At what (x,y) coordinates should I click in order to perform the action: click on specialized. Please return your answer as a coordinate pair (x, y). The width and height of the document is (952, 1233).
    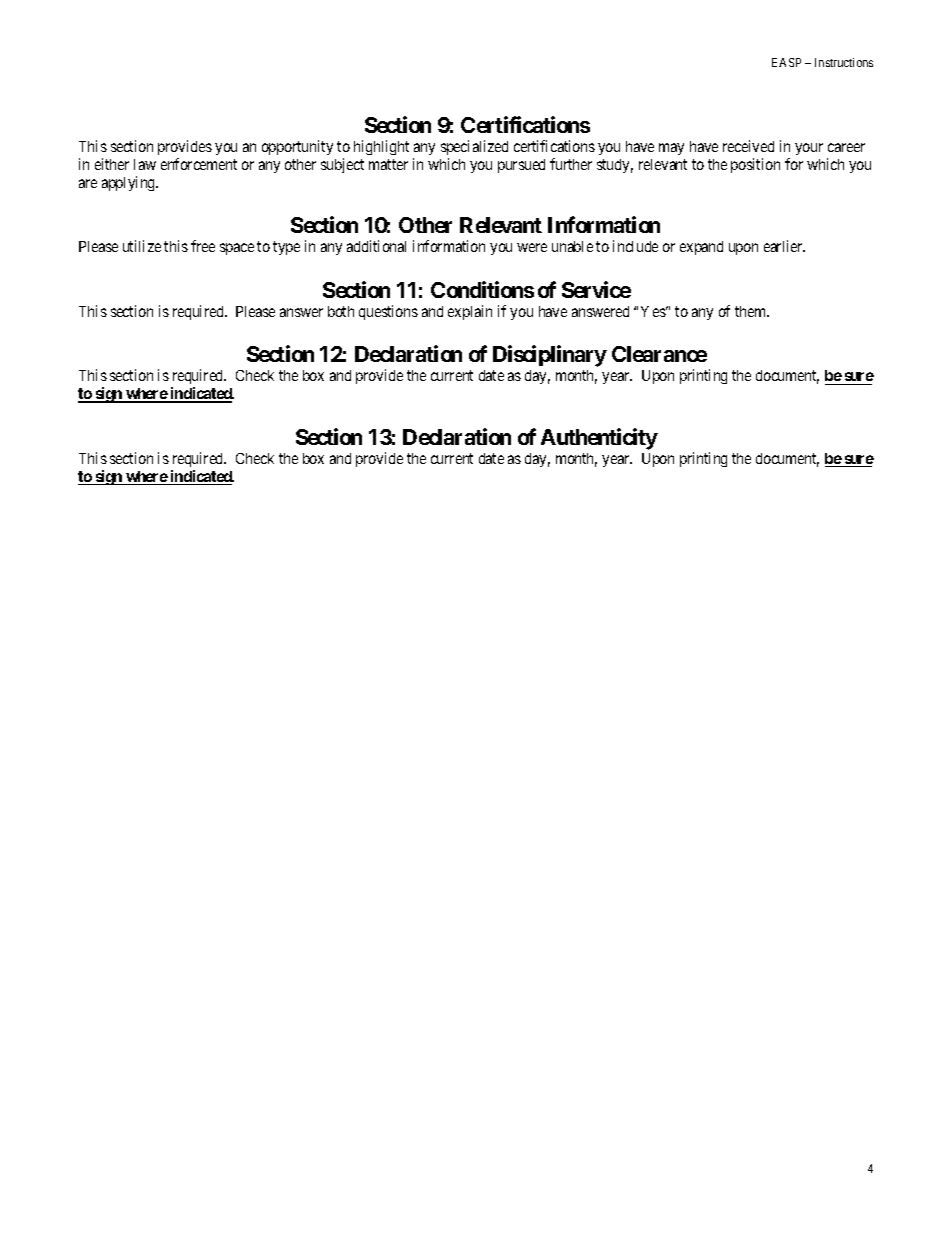
    Looking at the image, I should click on (474, 149).
